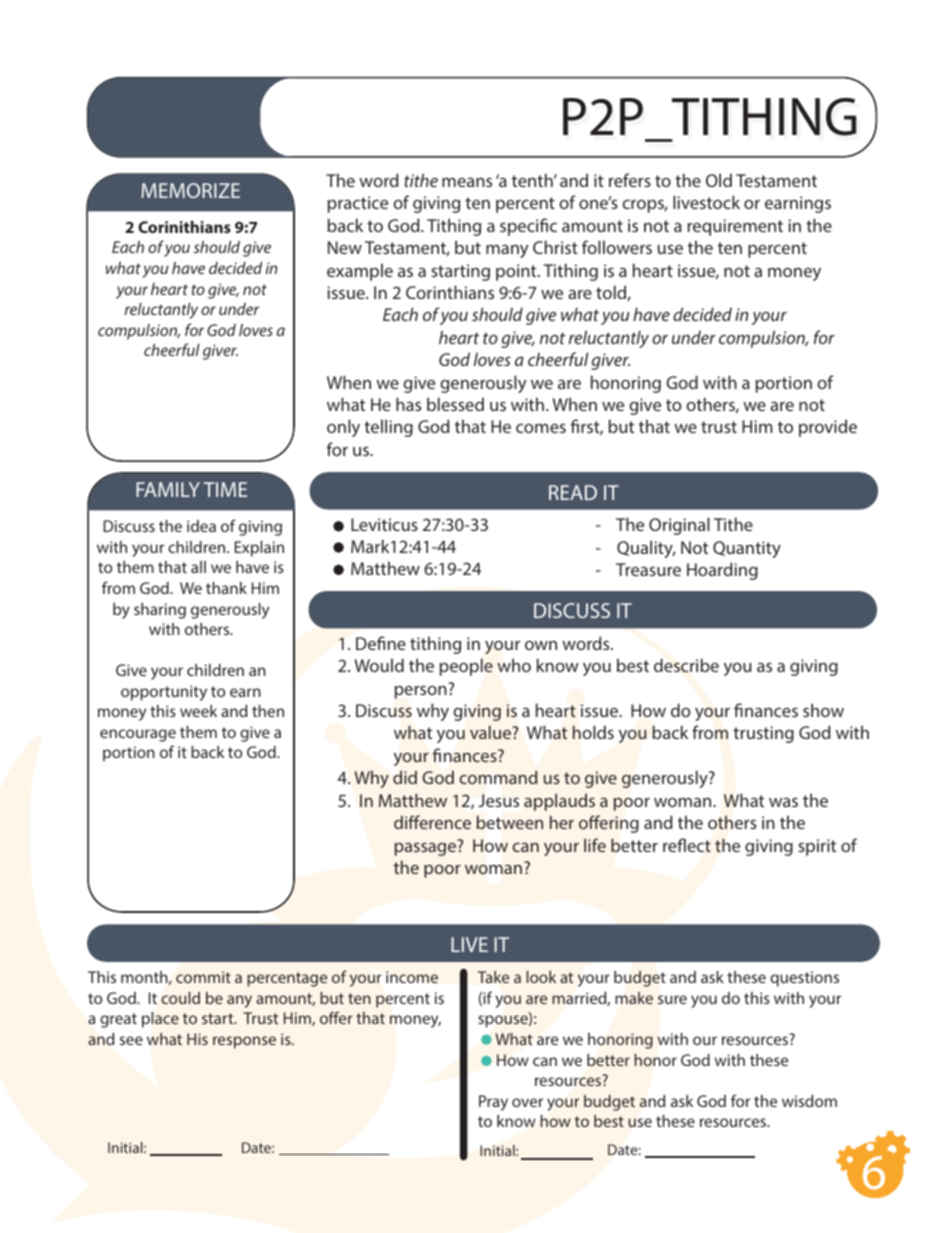  What do you see at coordinates (467, 182) in the screenshot?
I see `means` at bounding box center [467, 182].
